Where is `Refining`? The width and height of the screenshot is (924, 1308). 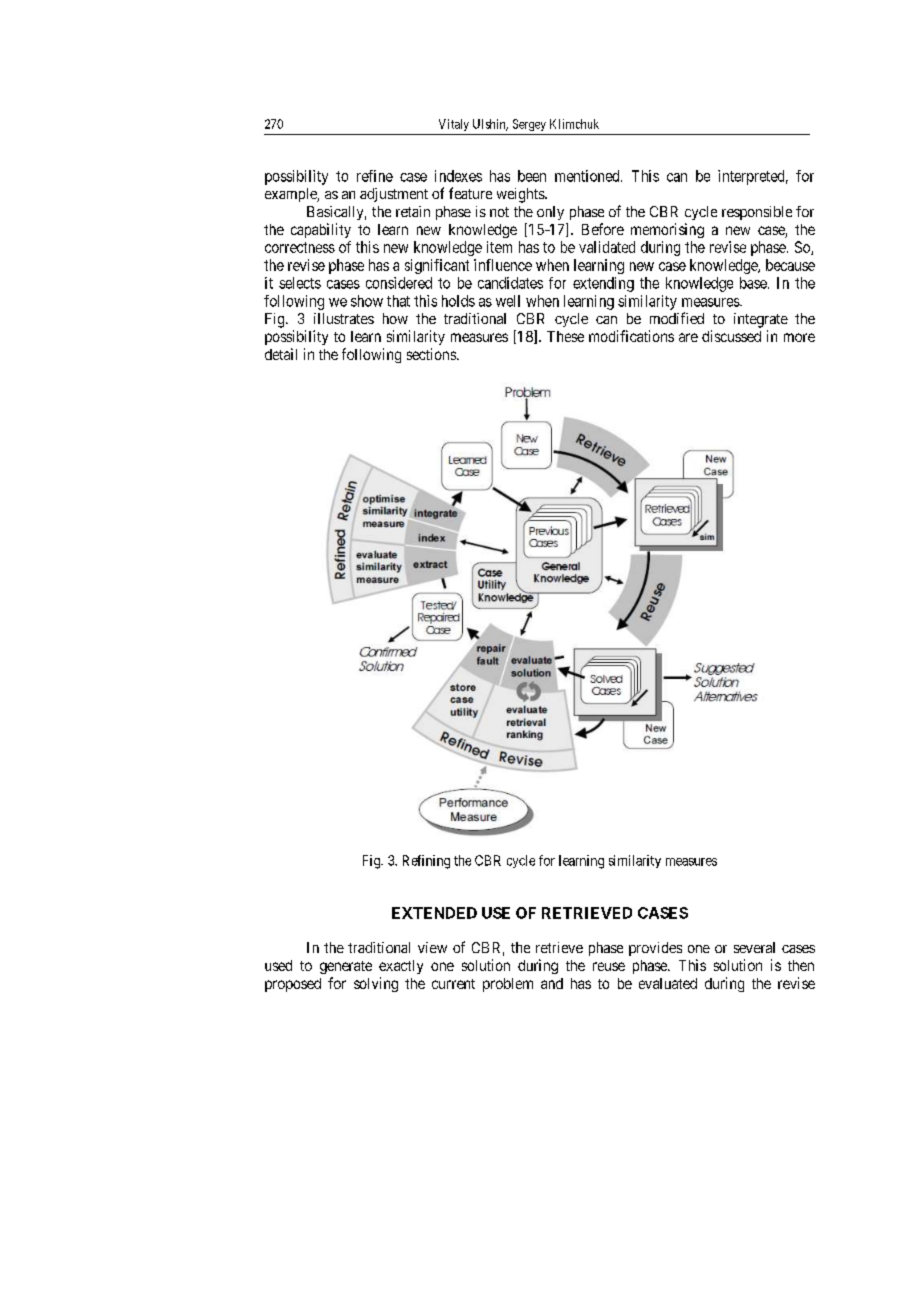 Refining is located at coordinates (426, 862).
